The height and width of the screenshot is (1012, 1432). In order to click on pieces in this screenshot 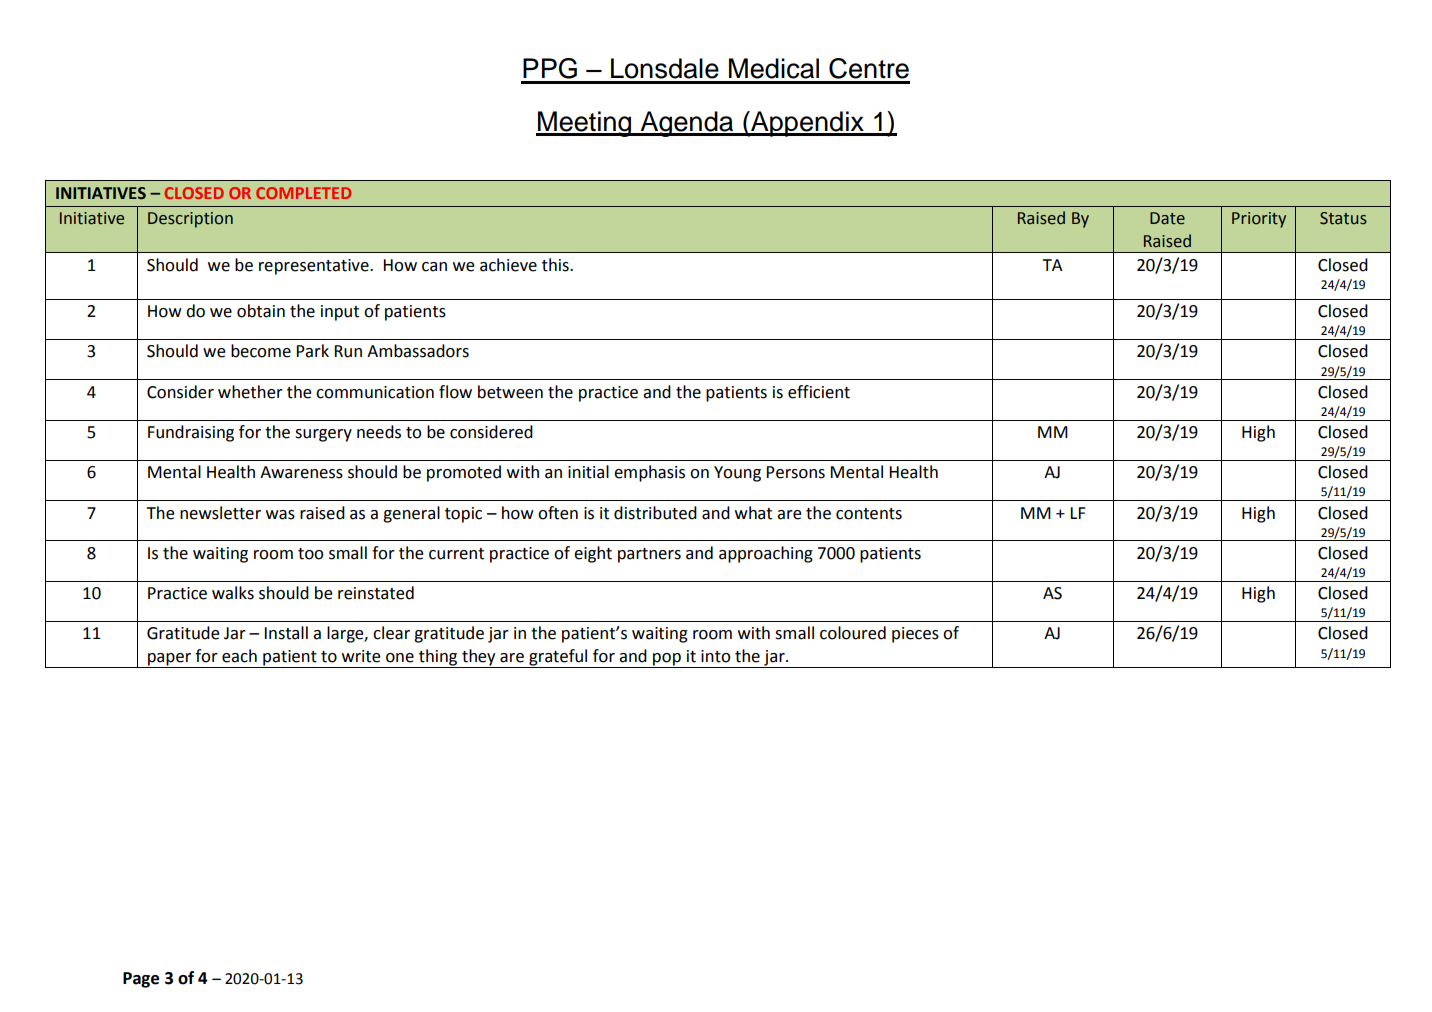, I will do `click(915, 635)`.
